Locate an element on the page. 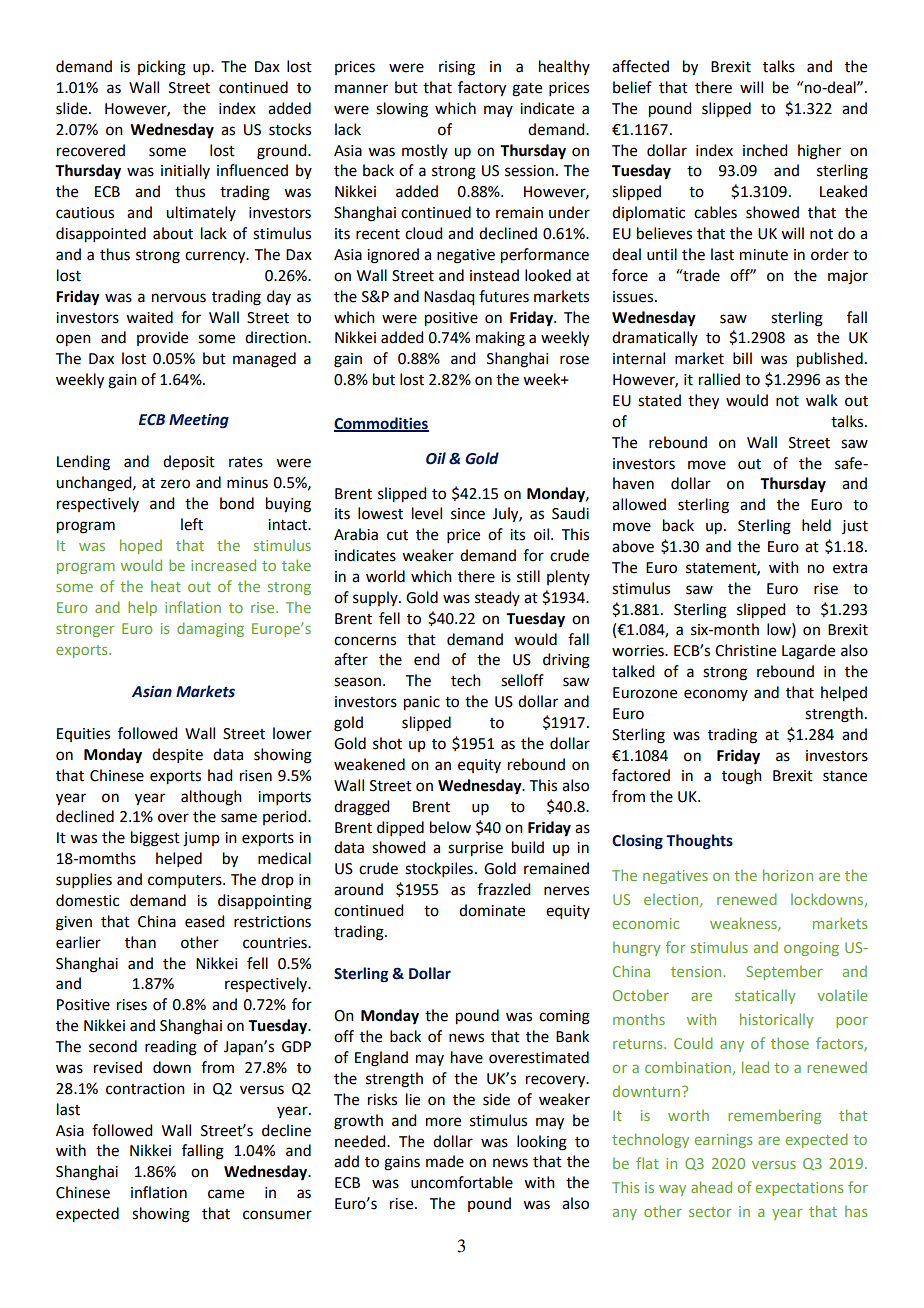 The height and width of the page is (1308, 924). steady is located at coordinates (497, 598).
